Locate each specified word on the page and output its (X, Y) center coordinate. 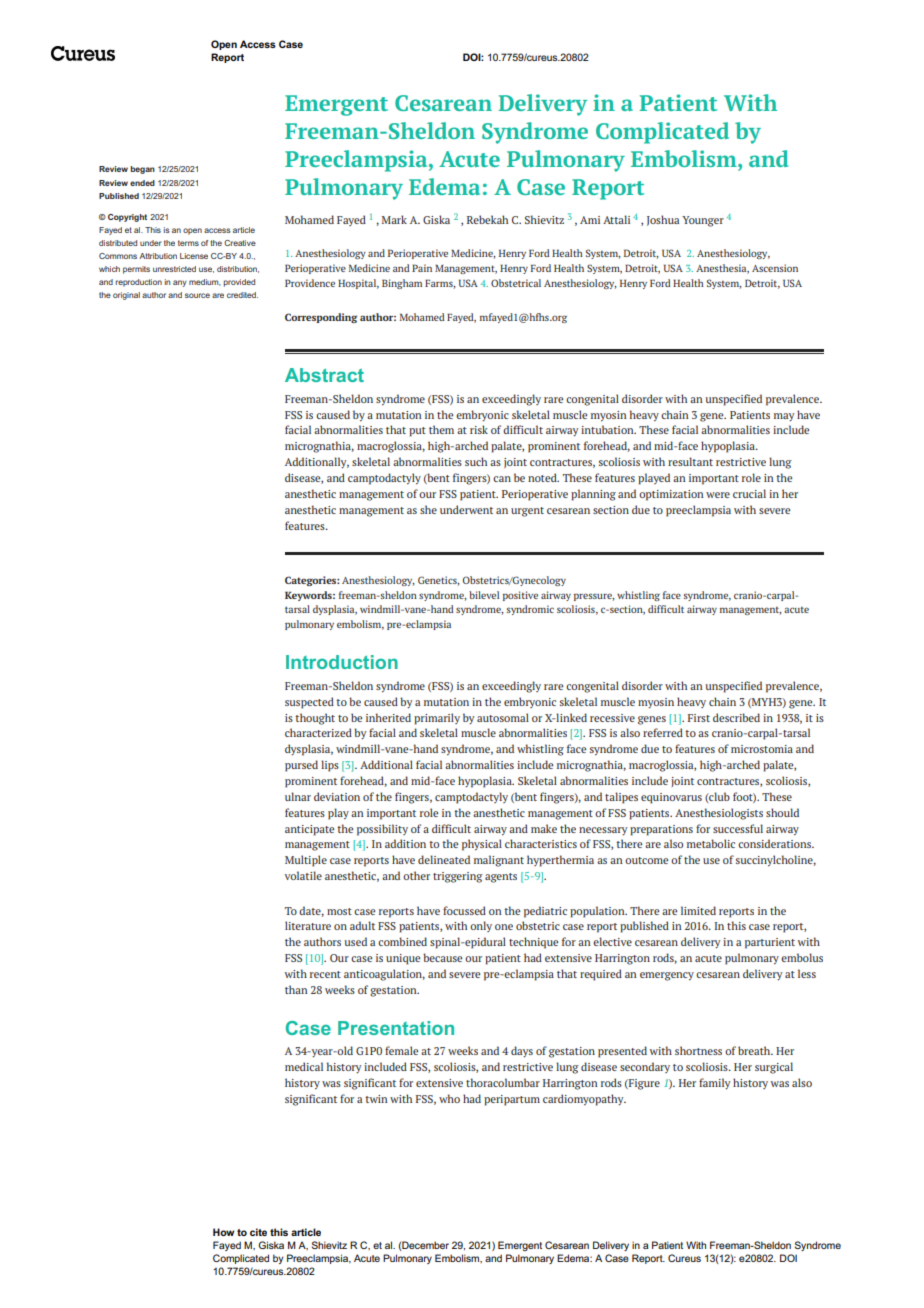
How (223, 1232)
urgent (527, 512)
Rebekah (487, 219)
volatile (303, 875)
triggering (458, 877)
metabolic (711, 843)
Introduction (342, 662)
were (718, 495)
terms (188, 243)
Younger (703, 221)
